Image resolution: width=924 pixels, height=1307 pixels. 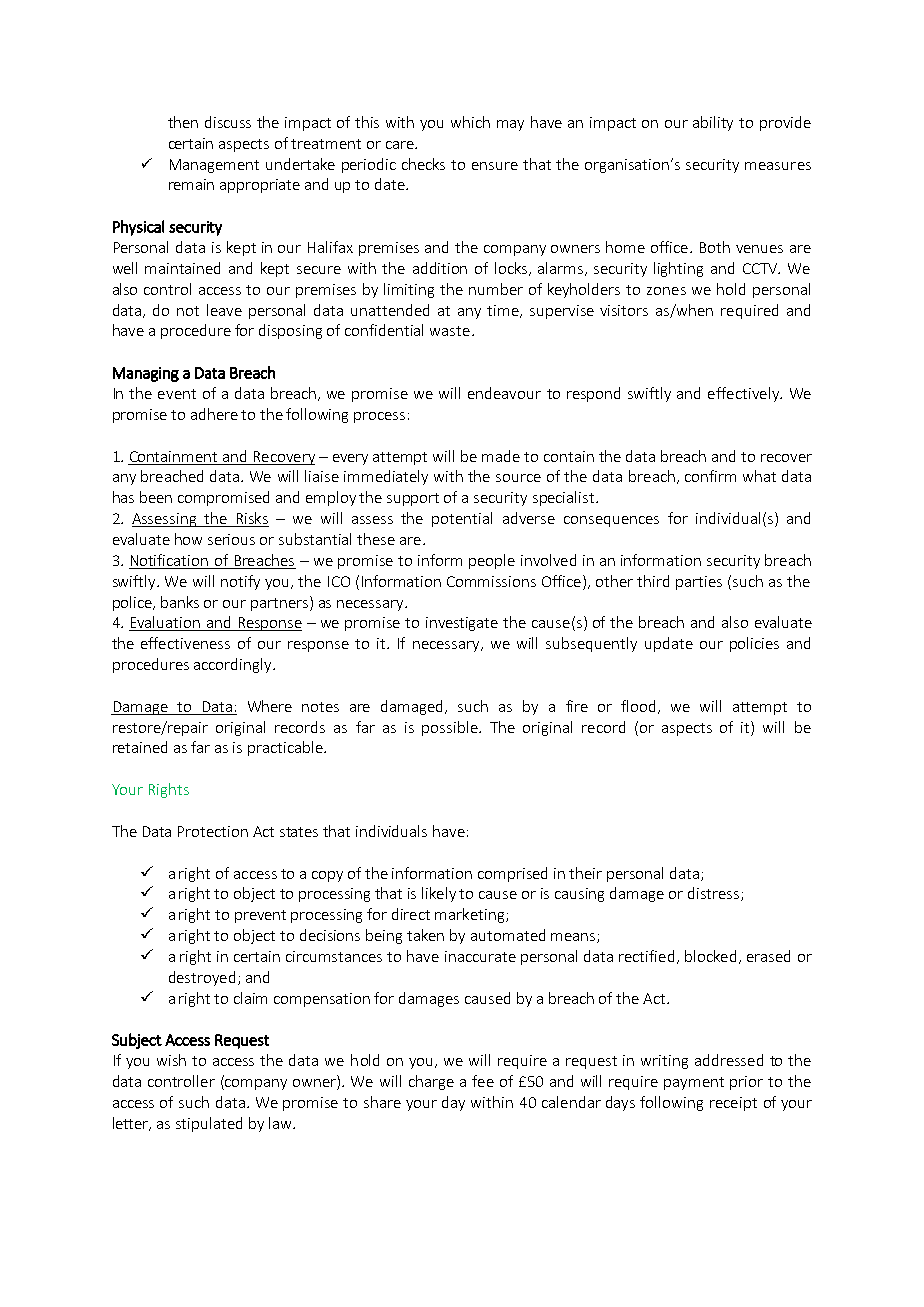 I want to click on Protection, so click(x=213, y=831).
